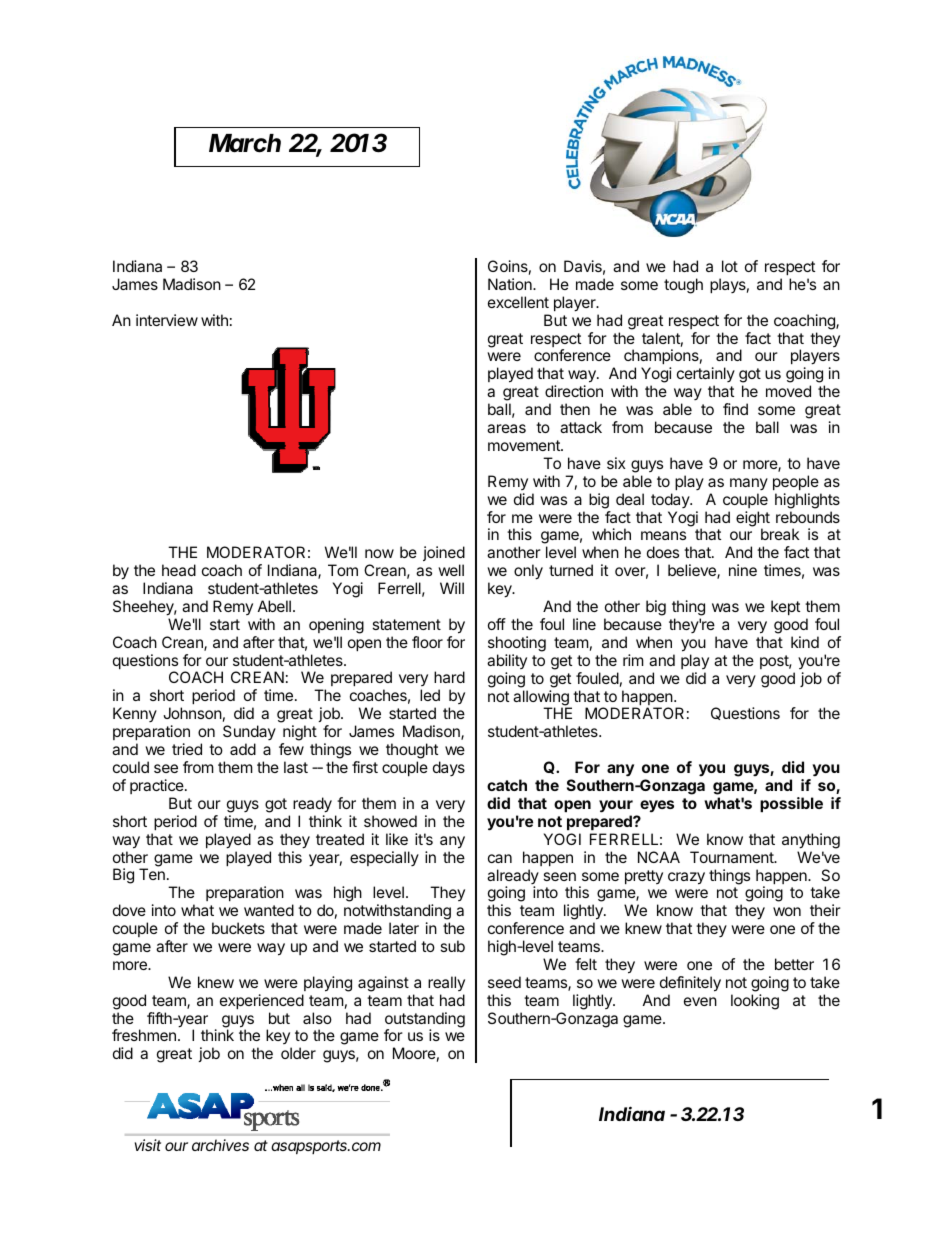  What do you see at coordinates (733, 857) in the screenshot?
I see `Tournament` at bounding box center [733, 857].
